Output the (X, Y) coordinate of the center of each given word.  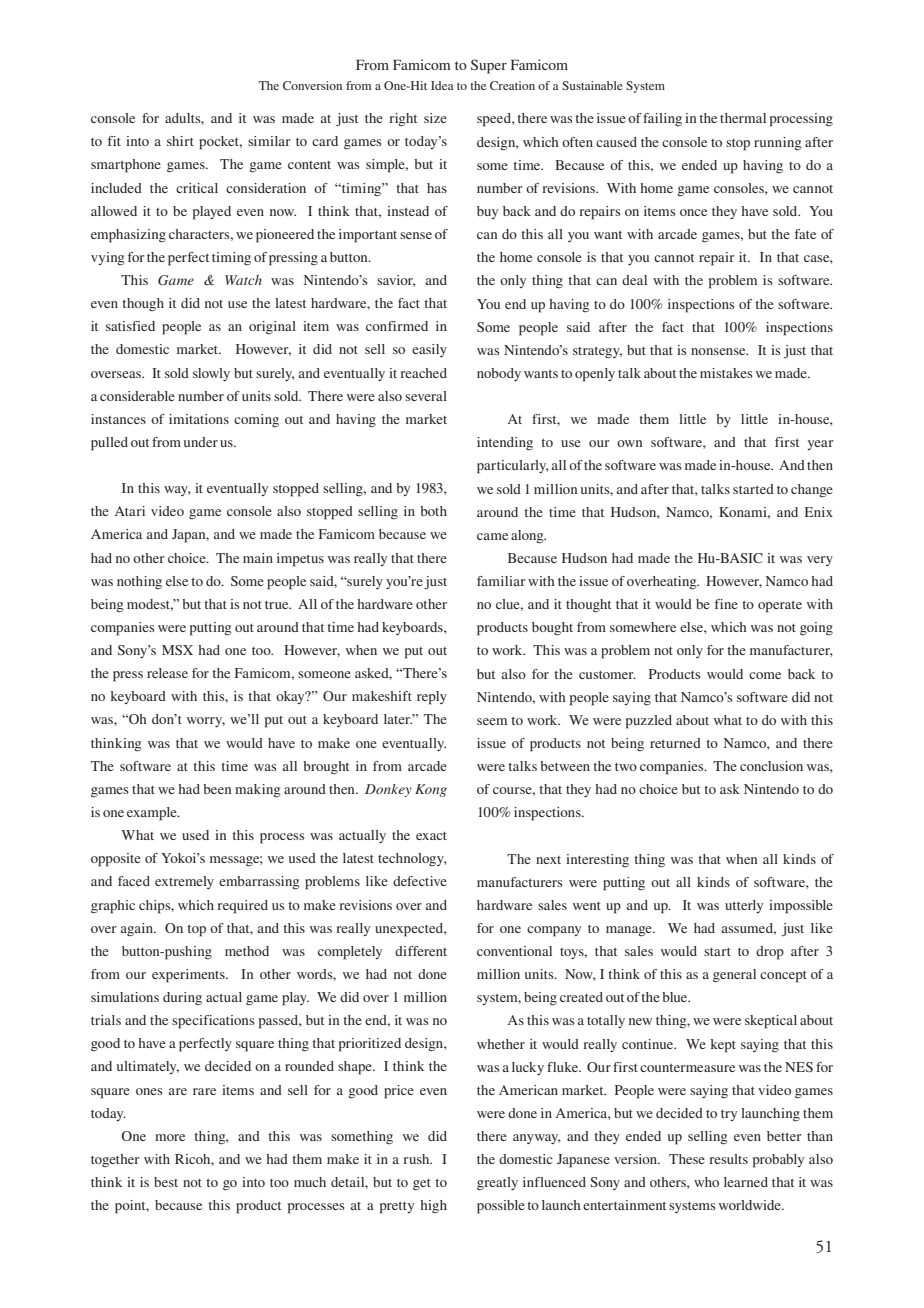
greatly (497, 1184)
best (166, 1182)
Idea (442, 85)
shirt (180, 141)
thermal (743, 118)
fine (726, 604)
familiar (501, 581)
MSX (177, 650)
